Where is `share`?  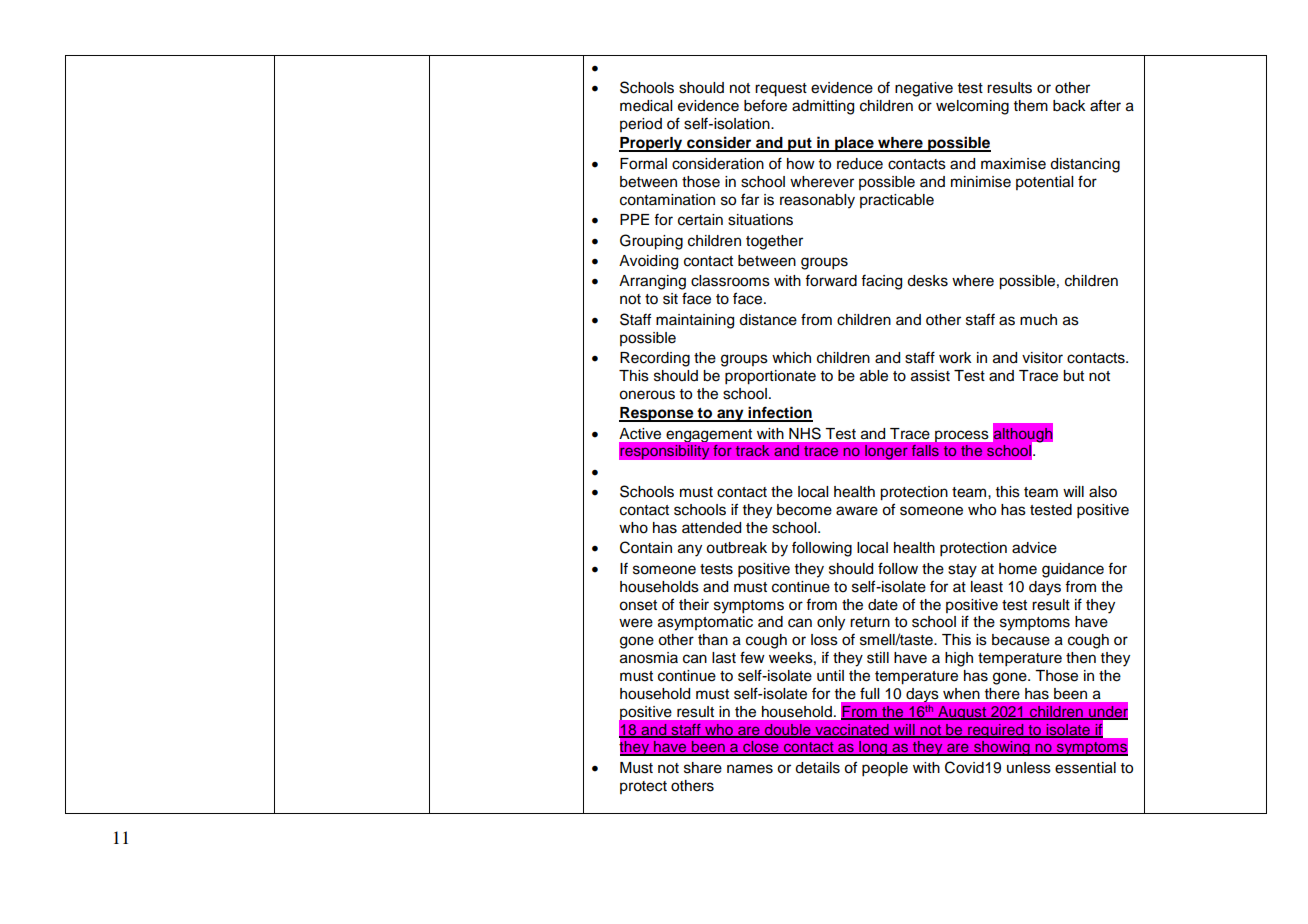
share is located at coordinates (703, 768).
